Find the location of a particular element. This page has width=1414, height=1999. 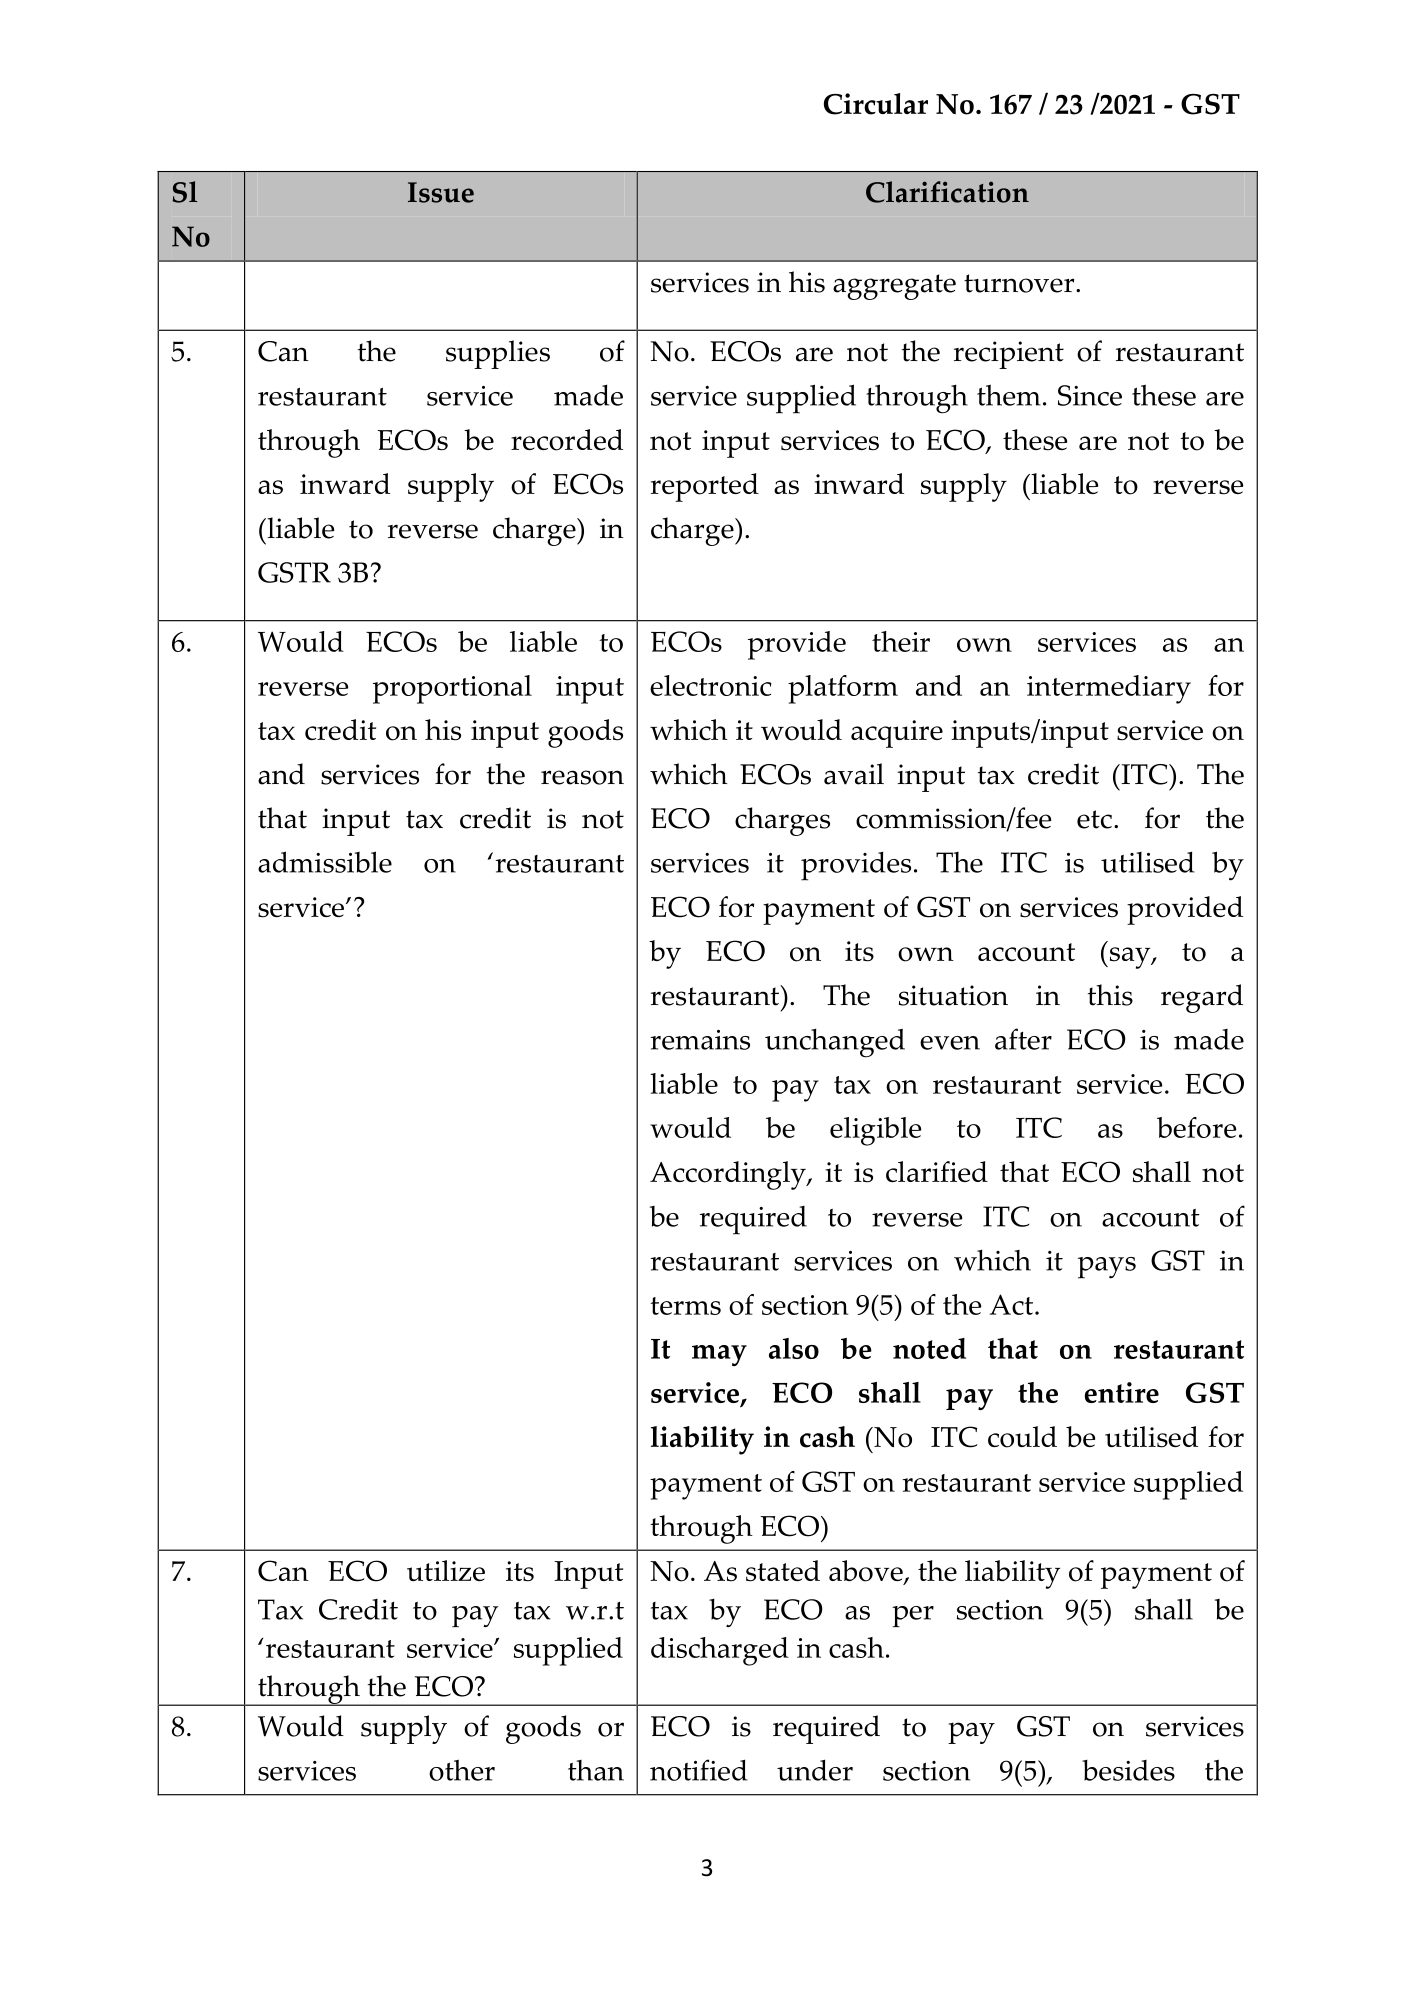

Circular is located at coordinates (876, 104).
